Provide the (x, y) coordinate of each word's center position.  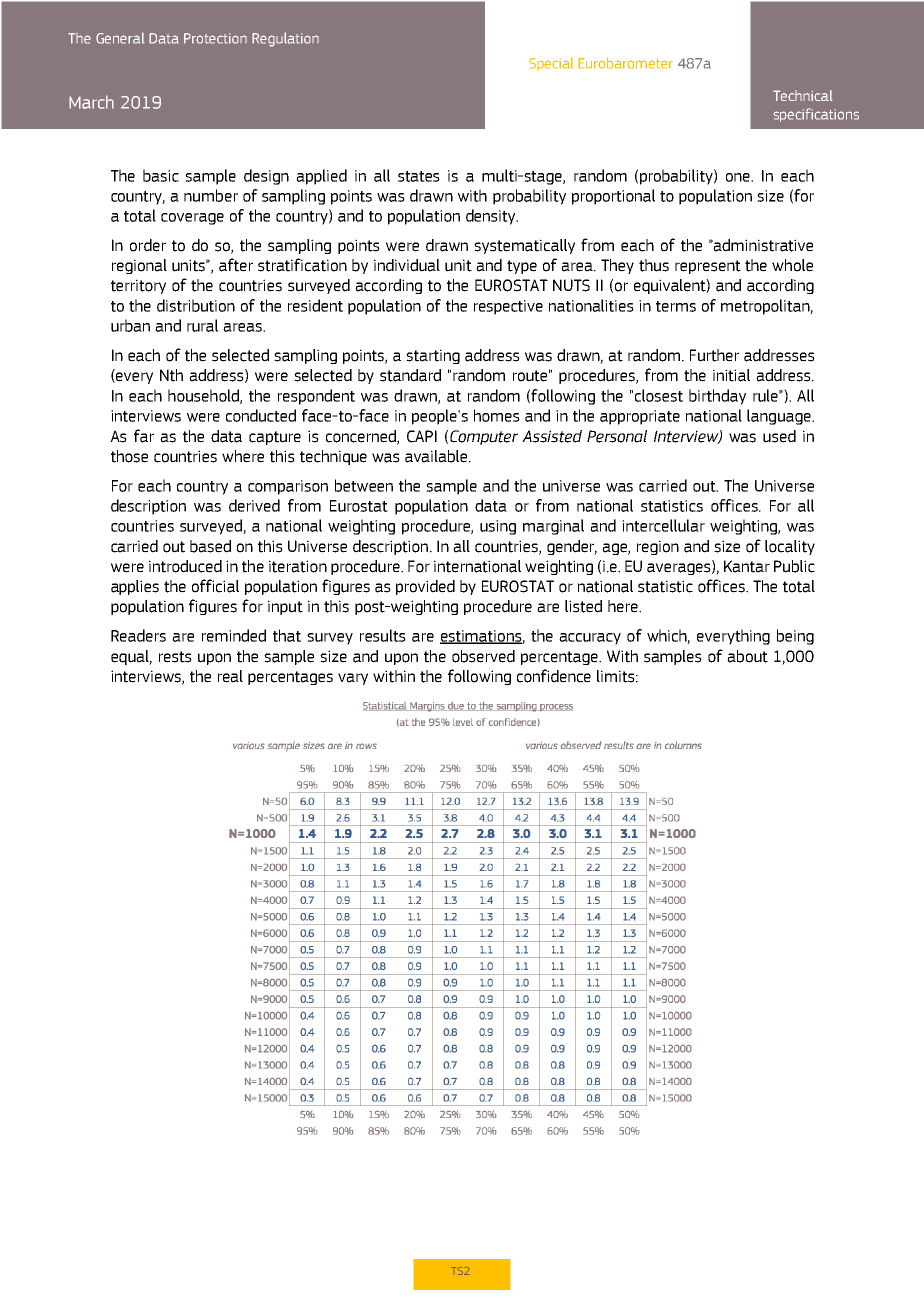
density (492, 217)
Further (714, 355)
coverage (192, 219)
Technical (803, 95)
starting (433, 356)
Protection (215, 38)
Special (551, 64)
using (498, 527)
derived (254, 505)
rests (175, 657)
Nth (171, 375)
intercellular (663, 525)
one (739, 177)
